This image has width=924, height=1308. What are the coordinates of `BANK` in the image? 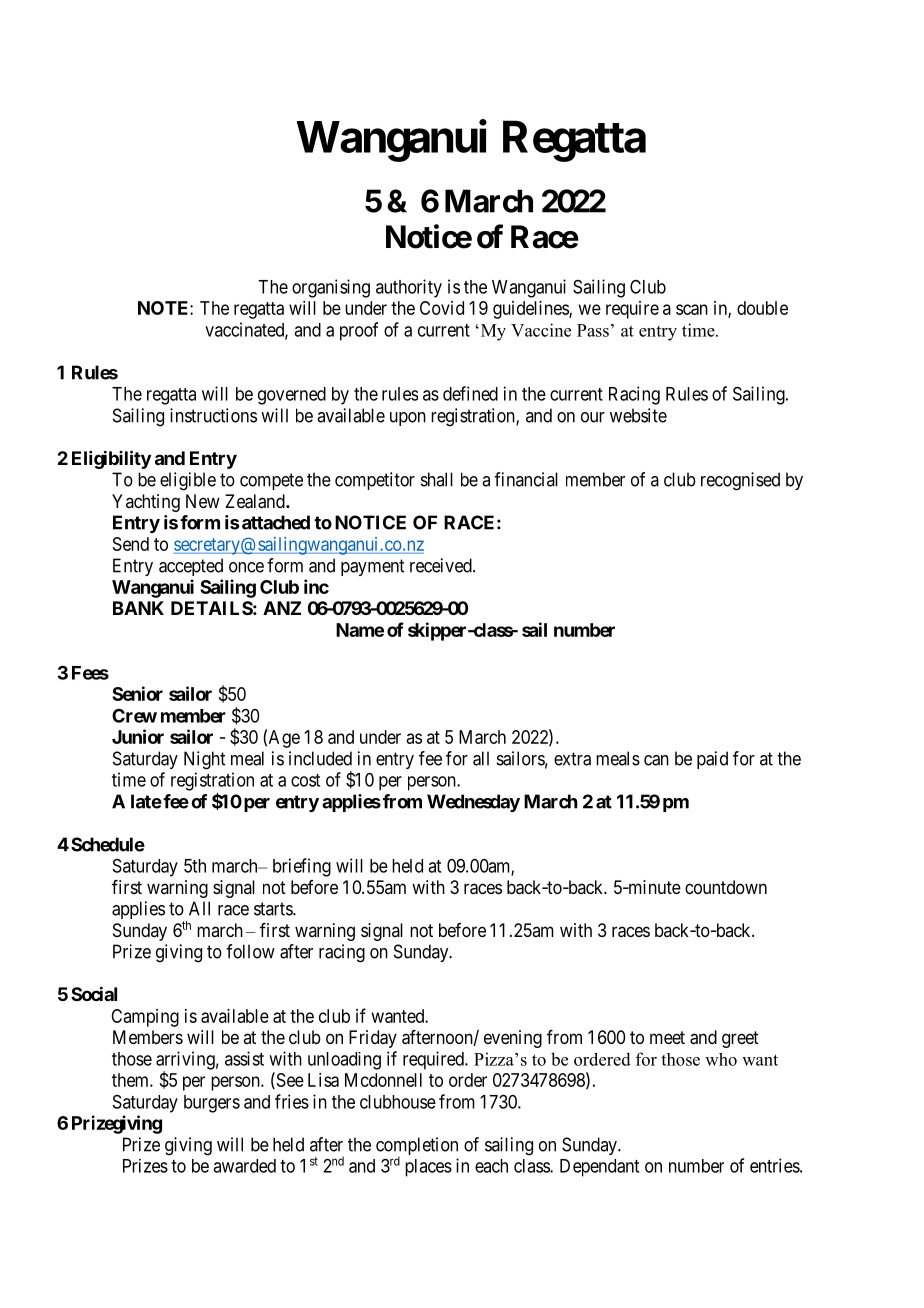 It's located at (138, 608).
